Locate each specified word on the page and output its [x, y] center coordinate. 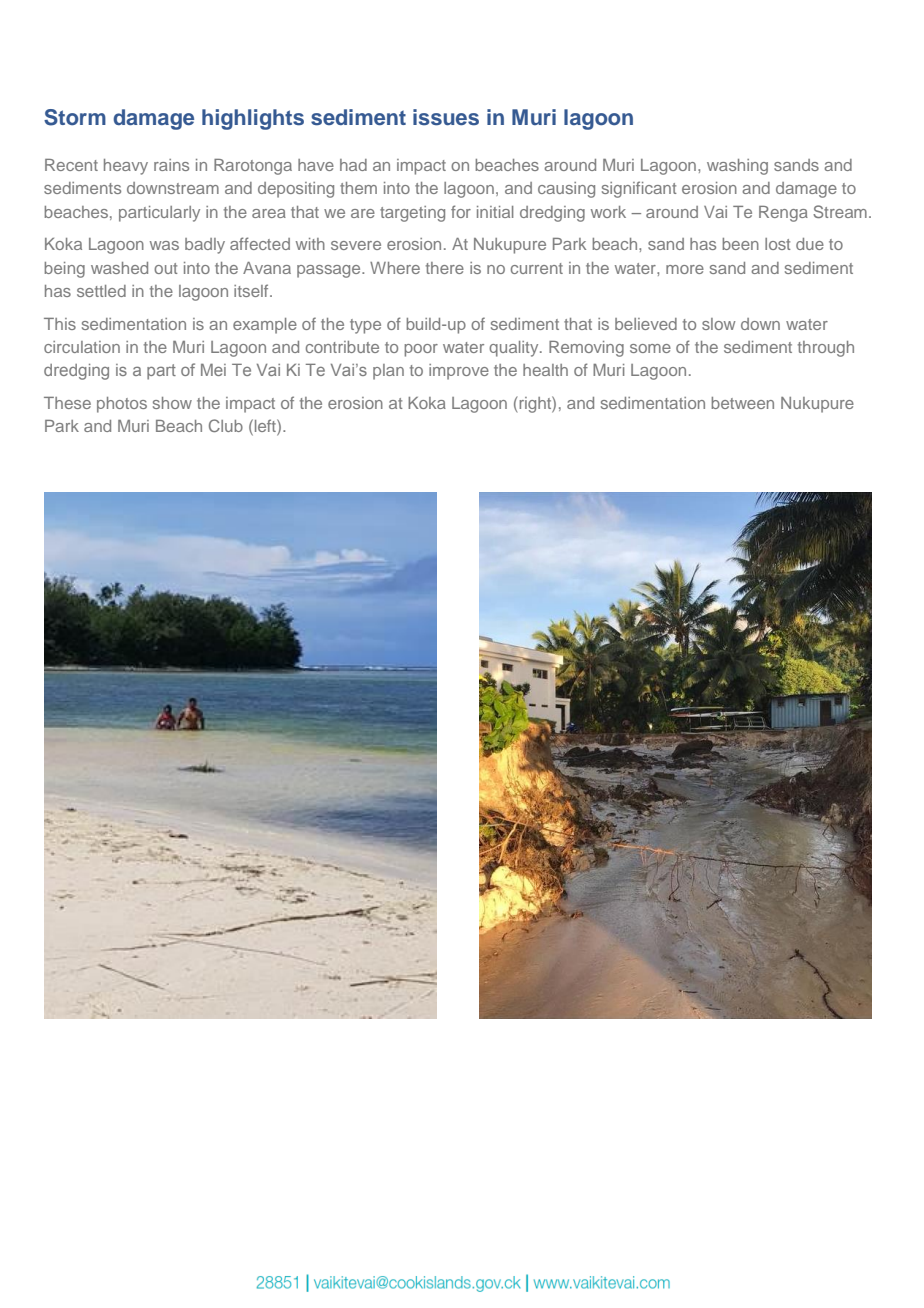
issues [446, 117]
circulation [82, 347]
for [461, 211]
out [166, 268]
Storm [75, 117]
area [269, 213]
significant [639, 189]
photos [122, 405]
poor [421, 350]
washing [737, 167]
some [650, 348]
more [685, 269]
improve [459, 372]
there [445, 268]
